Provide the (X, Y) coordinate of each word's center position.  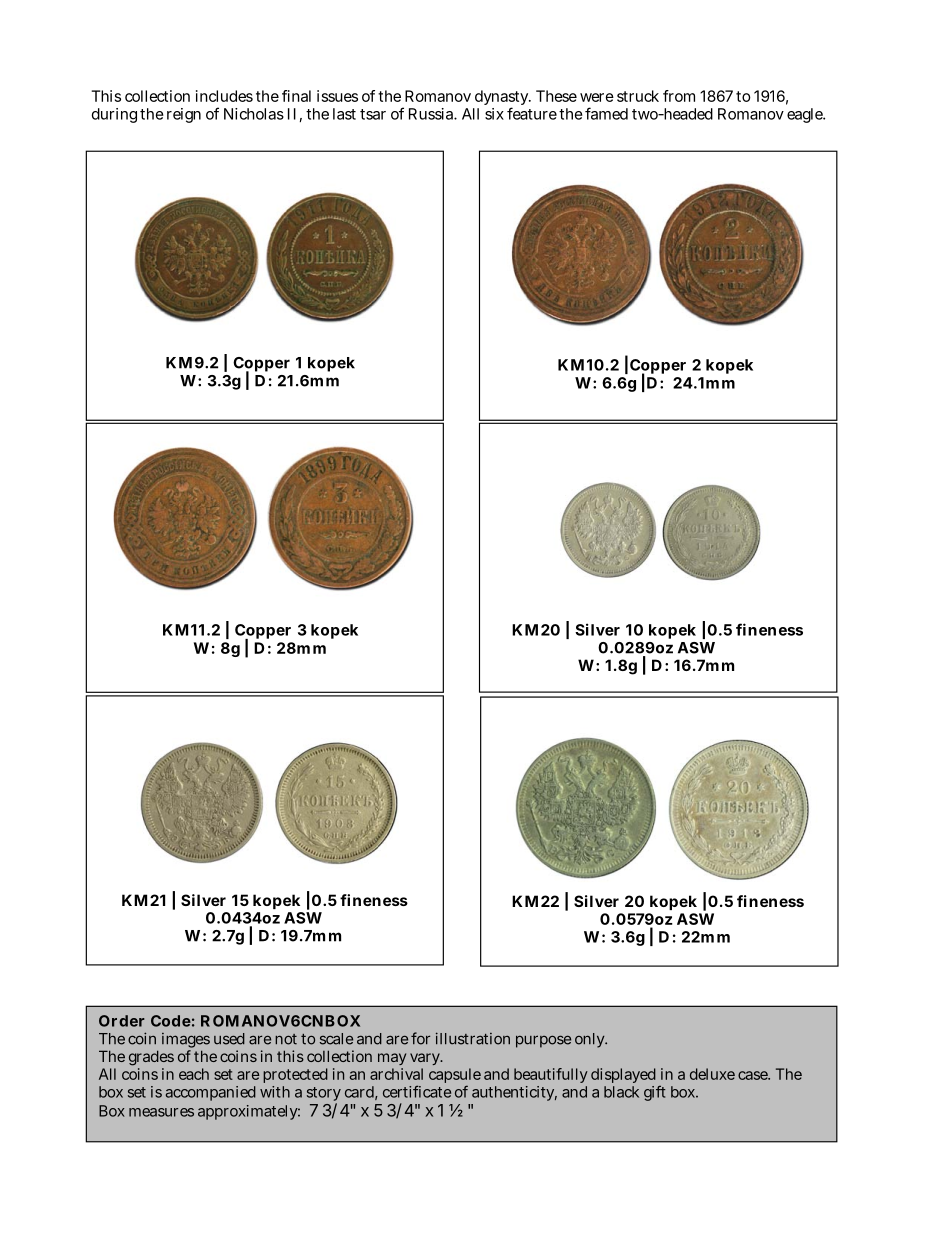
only (591, 1040)
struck (638, 96)
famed (606, 113)
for (420, 1038)
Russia (433, 114)
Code (171, 1021)
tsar (373, 114)
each (194, 1074)
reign (184, 115)
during (114, 115)
